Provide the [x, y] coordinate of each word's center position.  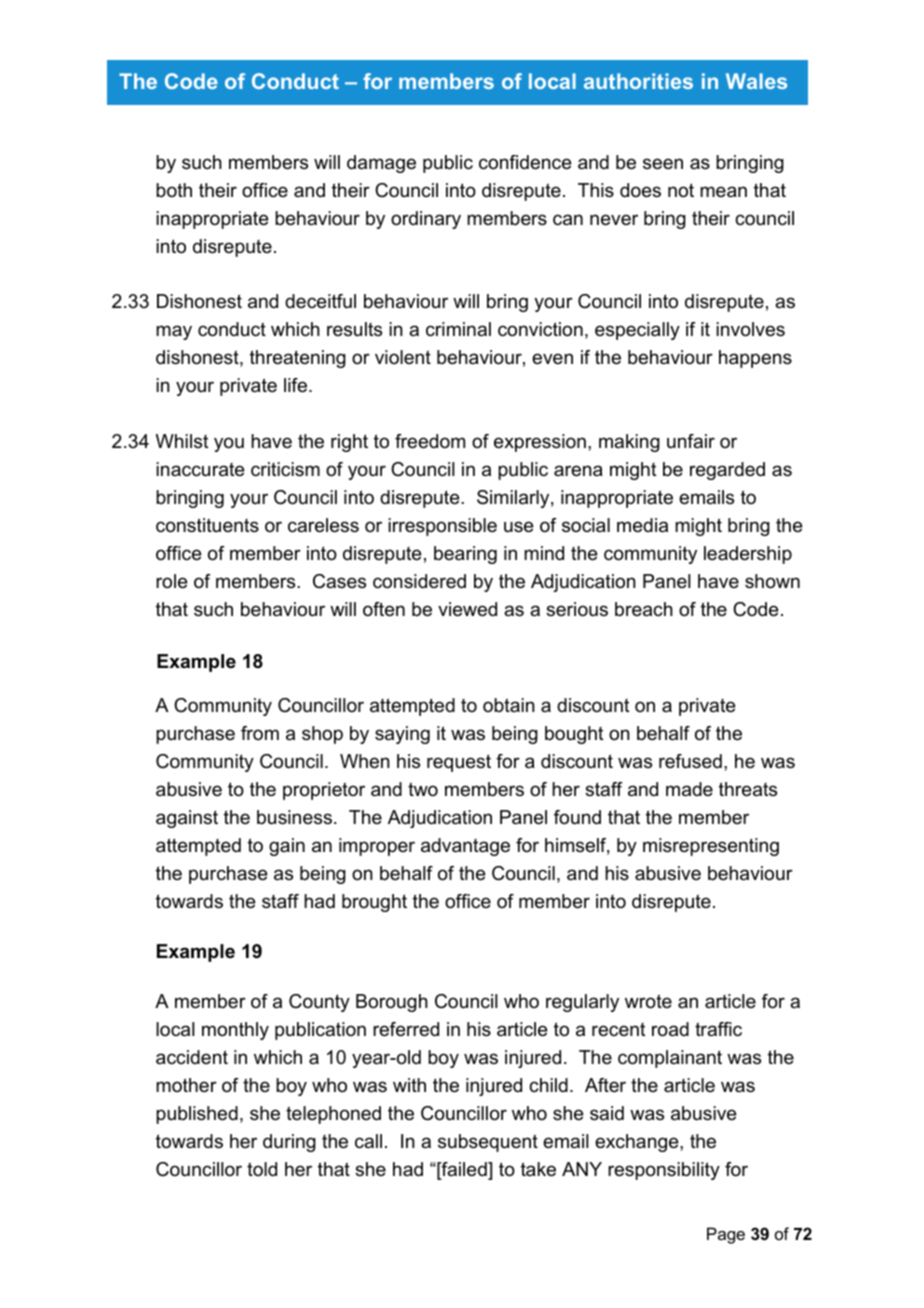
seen [663, 164]
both [174, 190]
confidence [525, 162]
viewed [467, 609]
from [260, 733]
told [262, 1169]
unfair [691, 441]
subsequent [488, 1143]
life [297, 385]
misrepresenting [711, 847]
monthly [235, 1031]
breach [644, 609]
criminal [458, 329]
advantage [465, 847]
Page [726, 1235]
